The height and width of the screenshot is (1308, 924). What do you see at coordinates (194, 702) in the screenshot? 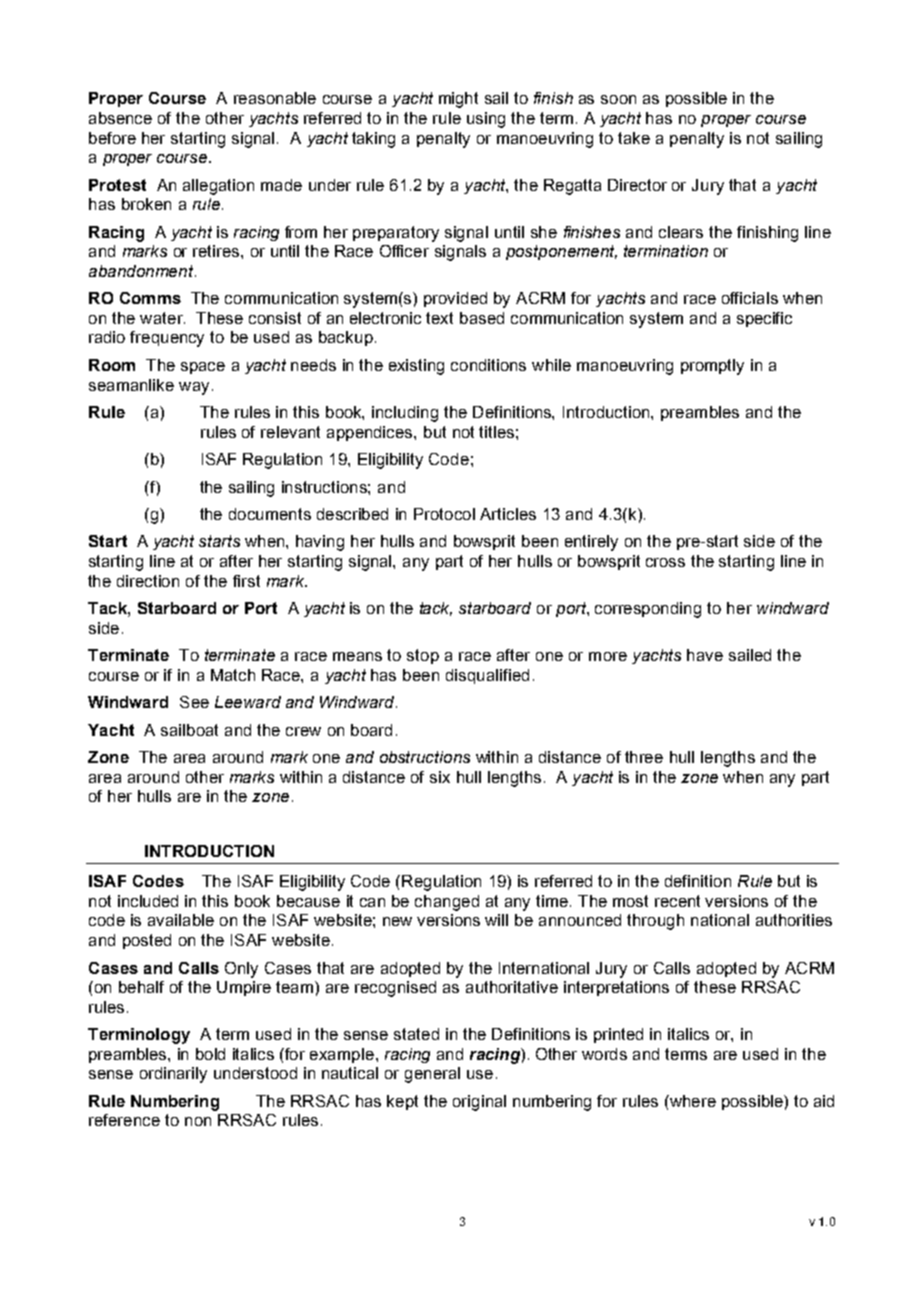
I see `See` at bounding box center [194, 702].
